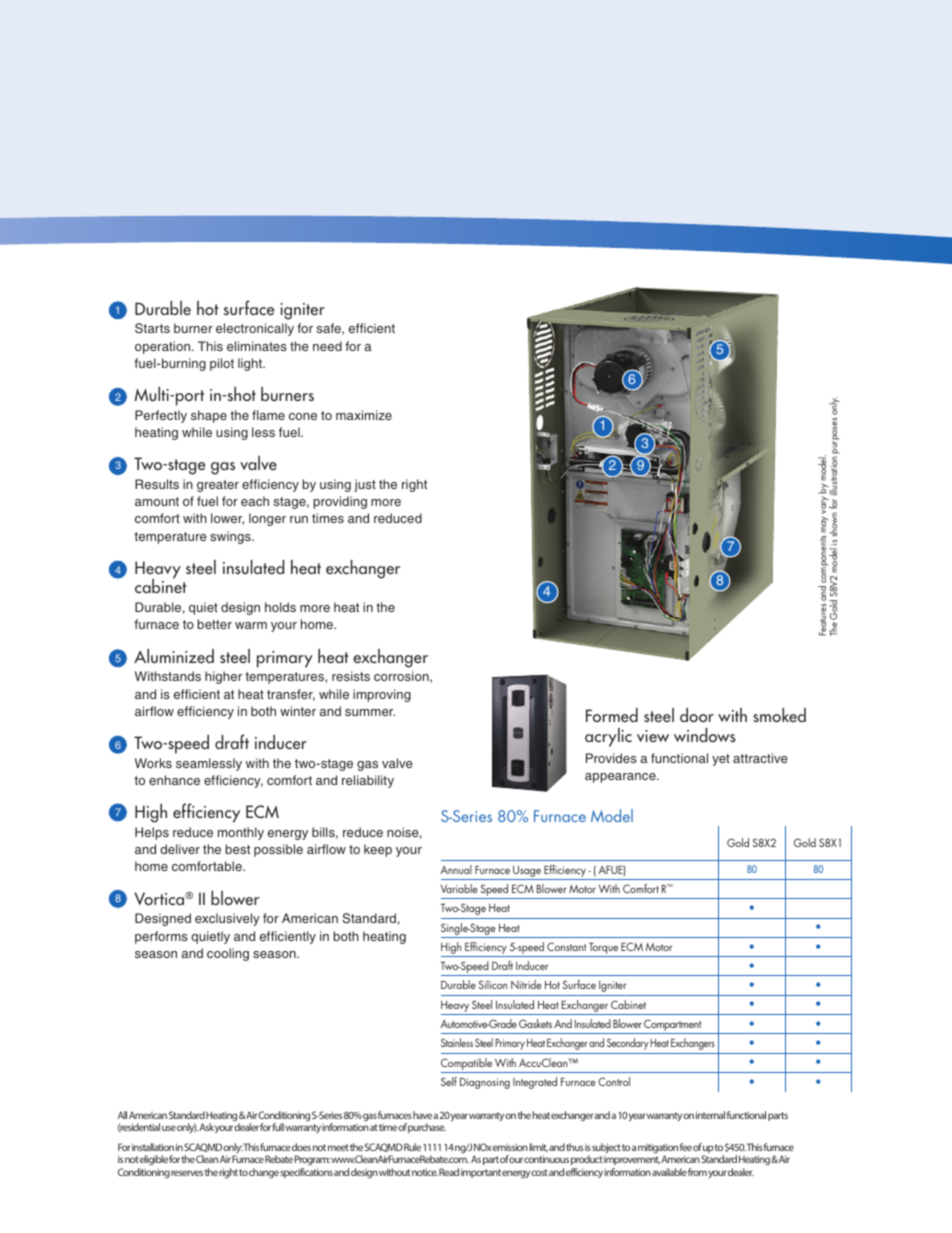 This page has height=1233, width=952. What do you see at coordinates (364, 415) in the page?
I see `maximize` at bounding box center [364, 415].
